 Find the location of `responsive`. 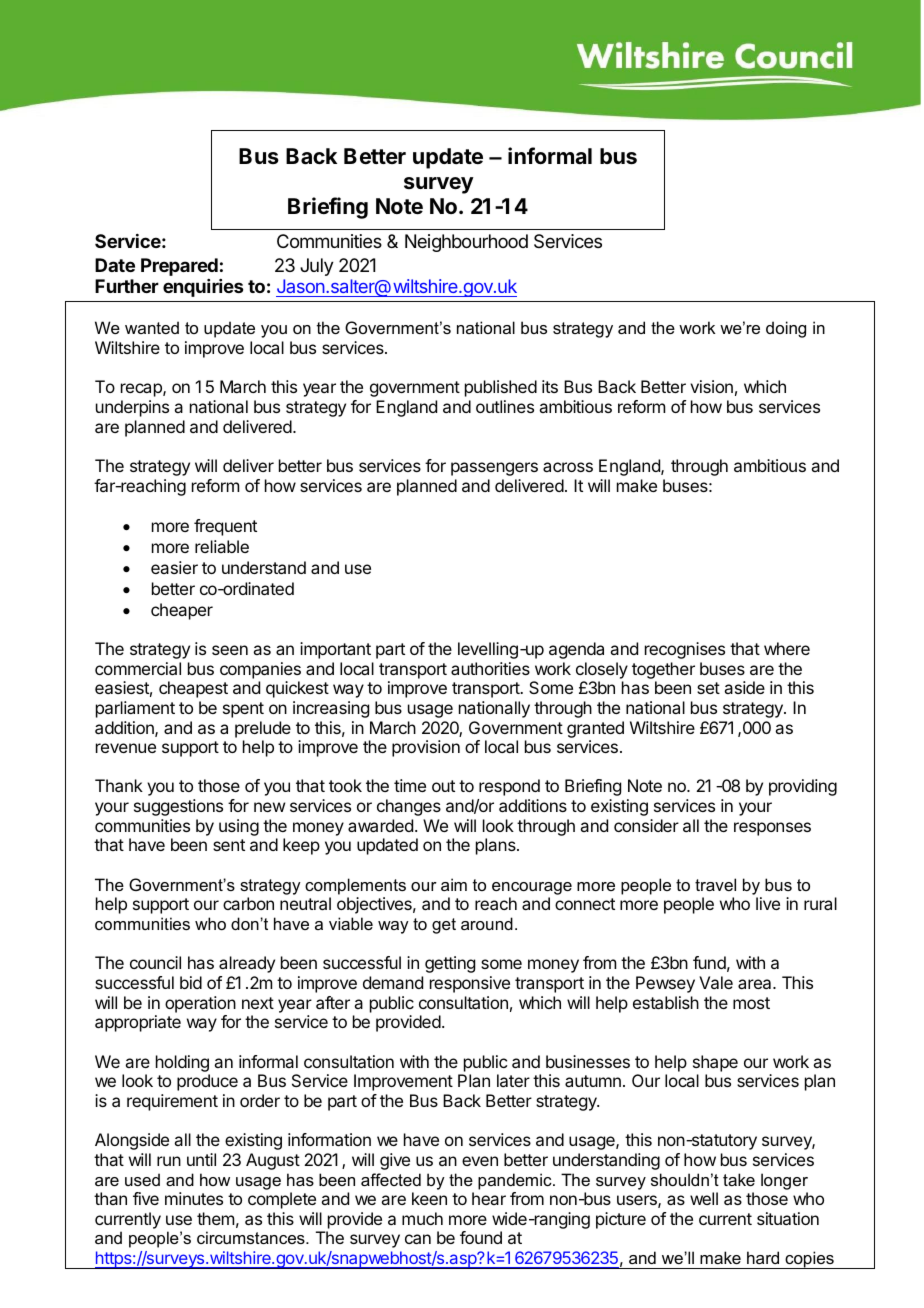

responsive is located at coordinates (470, 984).
